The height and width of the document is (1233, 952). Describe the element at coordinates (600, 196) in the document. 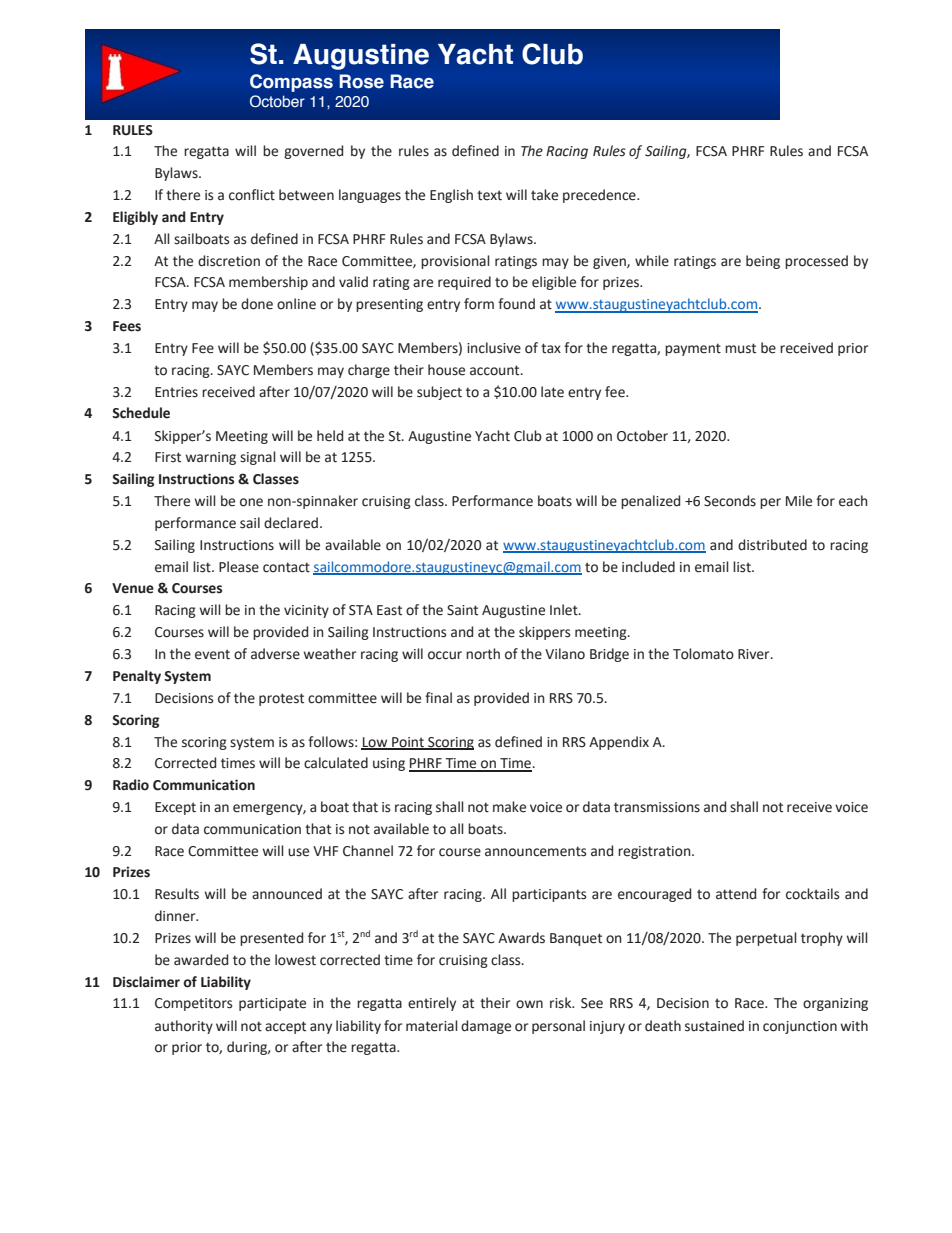

I see `precedence` at that location.
